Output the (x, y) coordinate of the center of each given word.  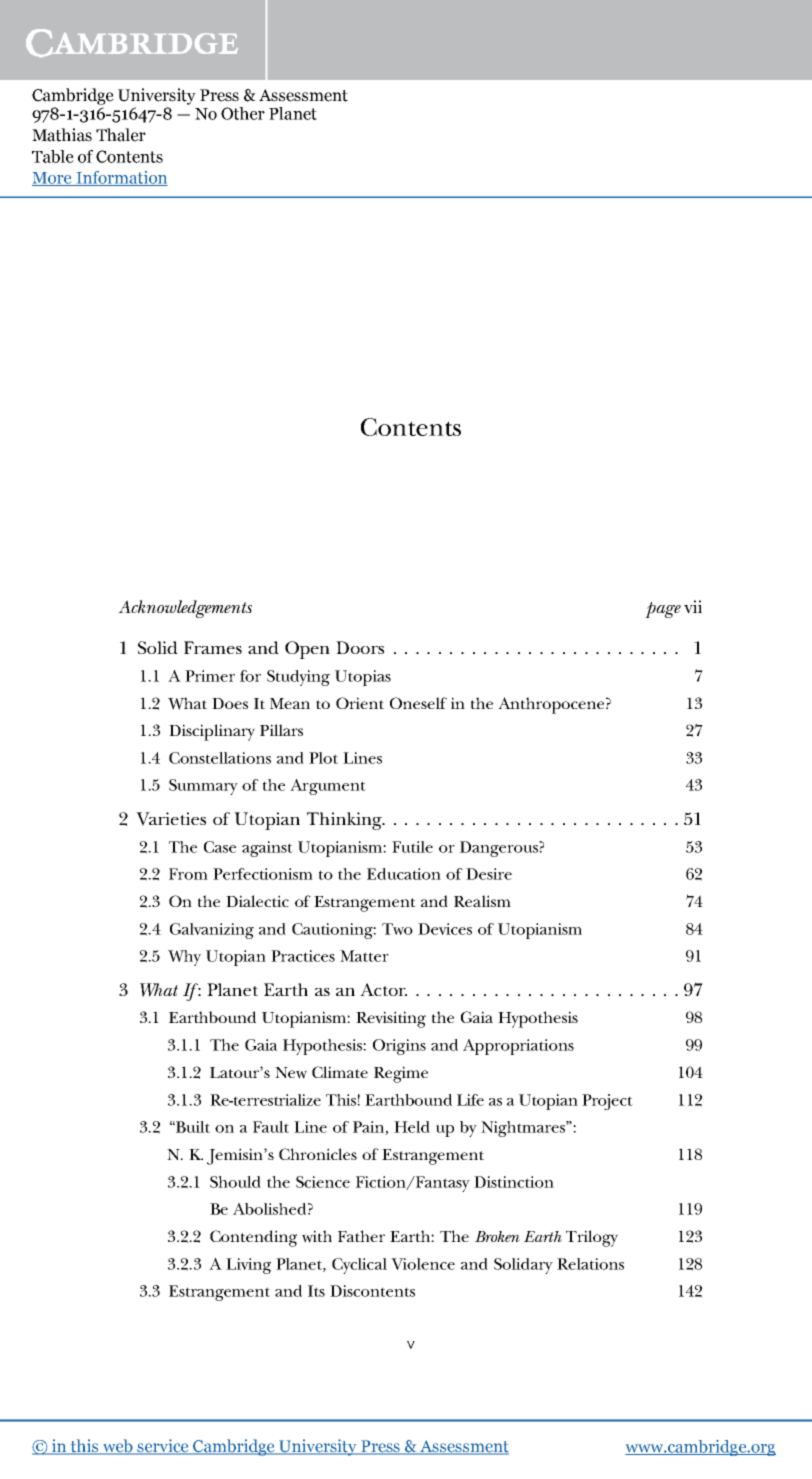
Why (184, 958)
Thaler (121, 135)
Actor (383, 989)
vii (693, 607)
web (118, 1447)
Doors (360, 647)
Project (607, 1102)
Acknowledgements (185, 609)
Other (243, 113)
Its (316, 1291)
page (663, 610)
